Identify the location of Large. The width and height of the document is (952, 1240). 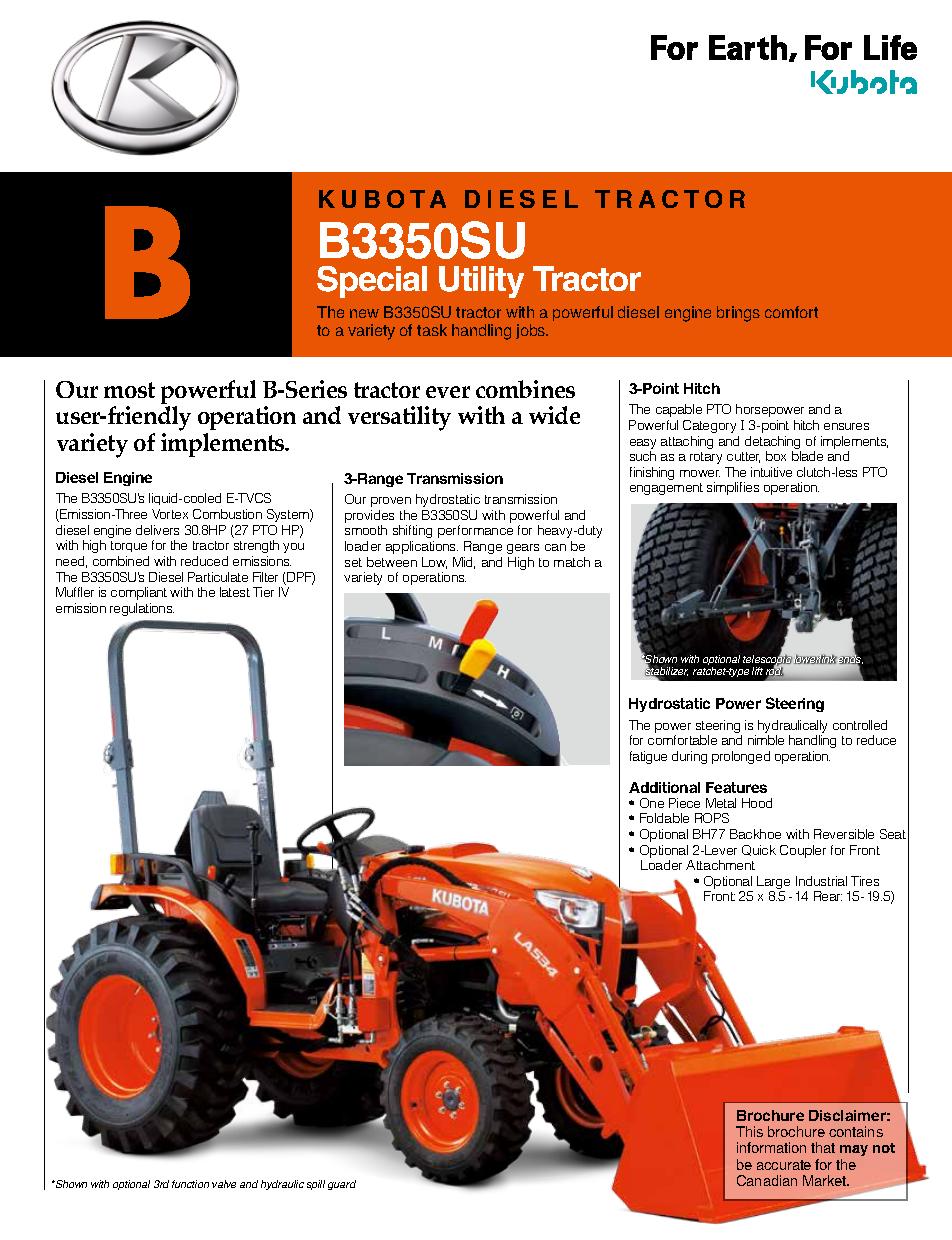
(773, 884).
